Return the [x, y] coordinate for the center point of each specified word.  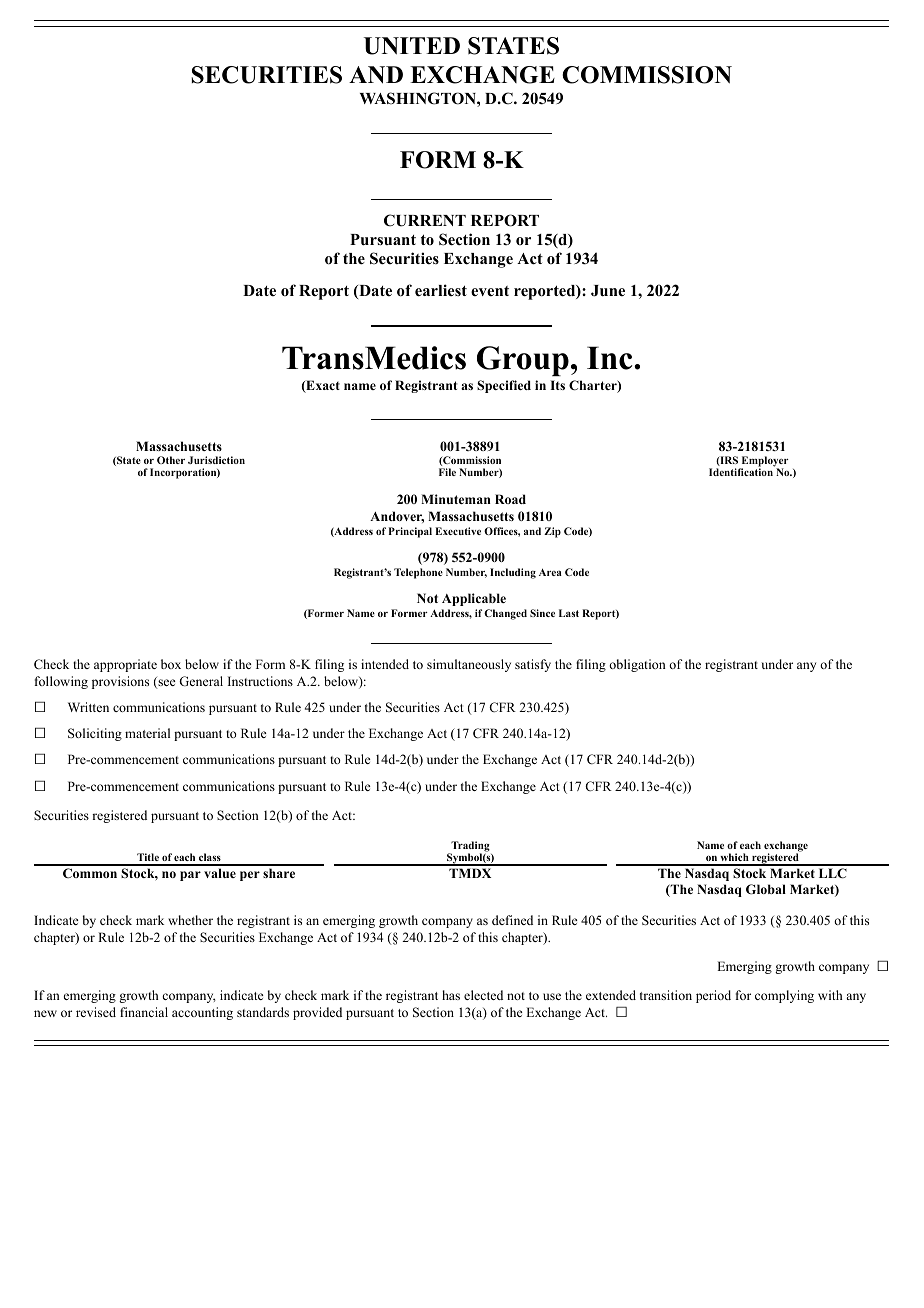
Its [557, 385]
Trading [470, 848]
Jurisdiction [216, 460]
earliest [441, 290]
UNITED [412, 46]
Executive [458, 531]
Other [171, 460]
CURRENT [425, 220]
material [147, 733]
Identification [742, 471]
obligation [637, 665]
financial [144, 1012]
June [608, 291]
